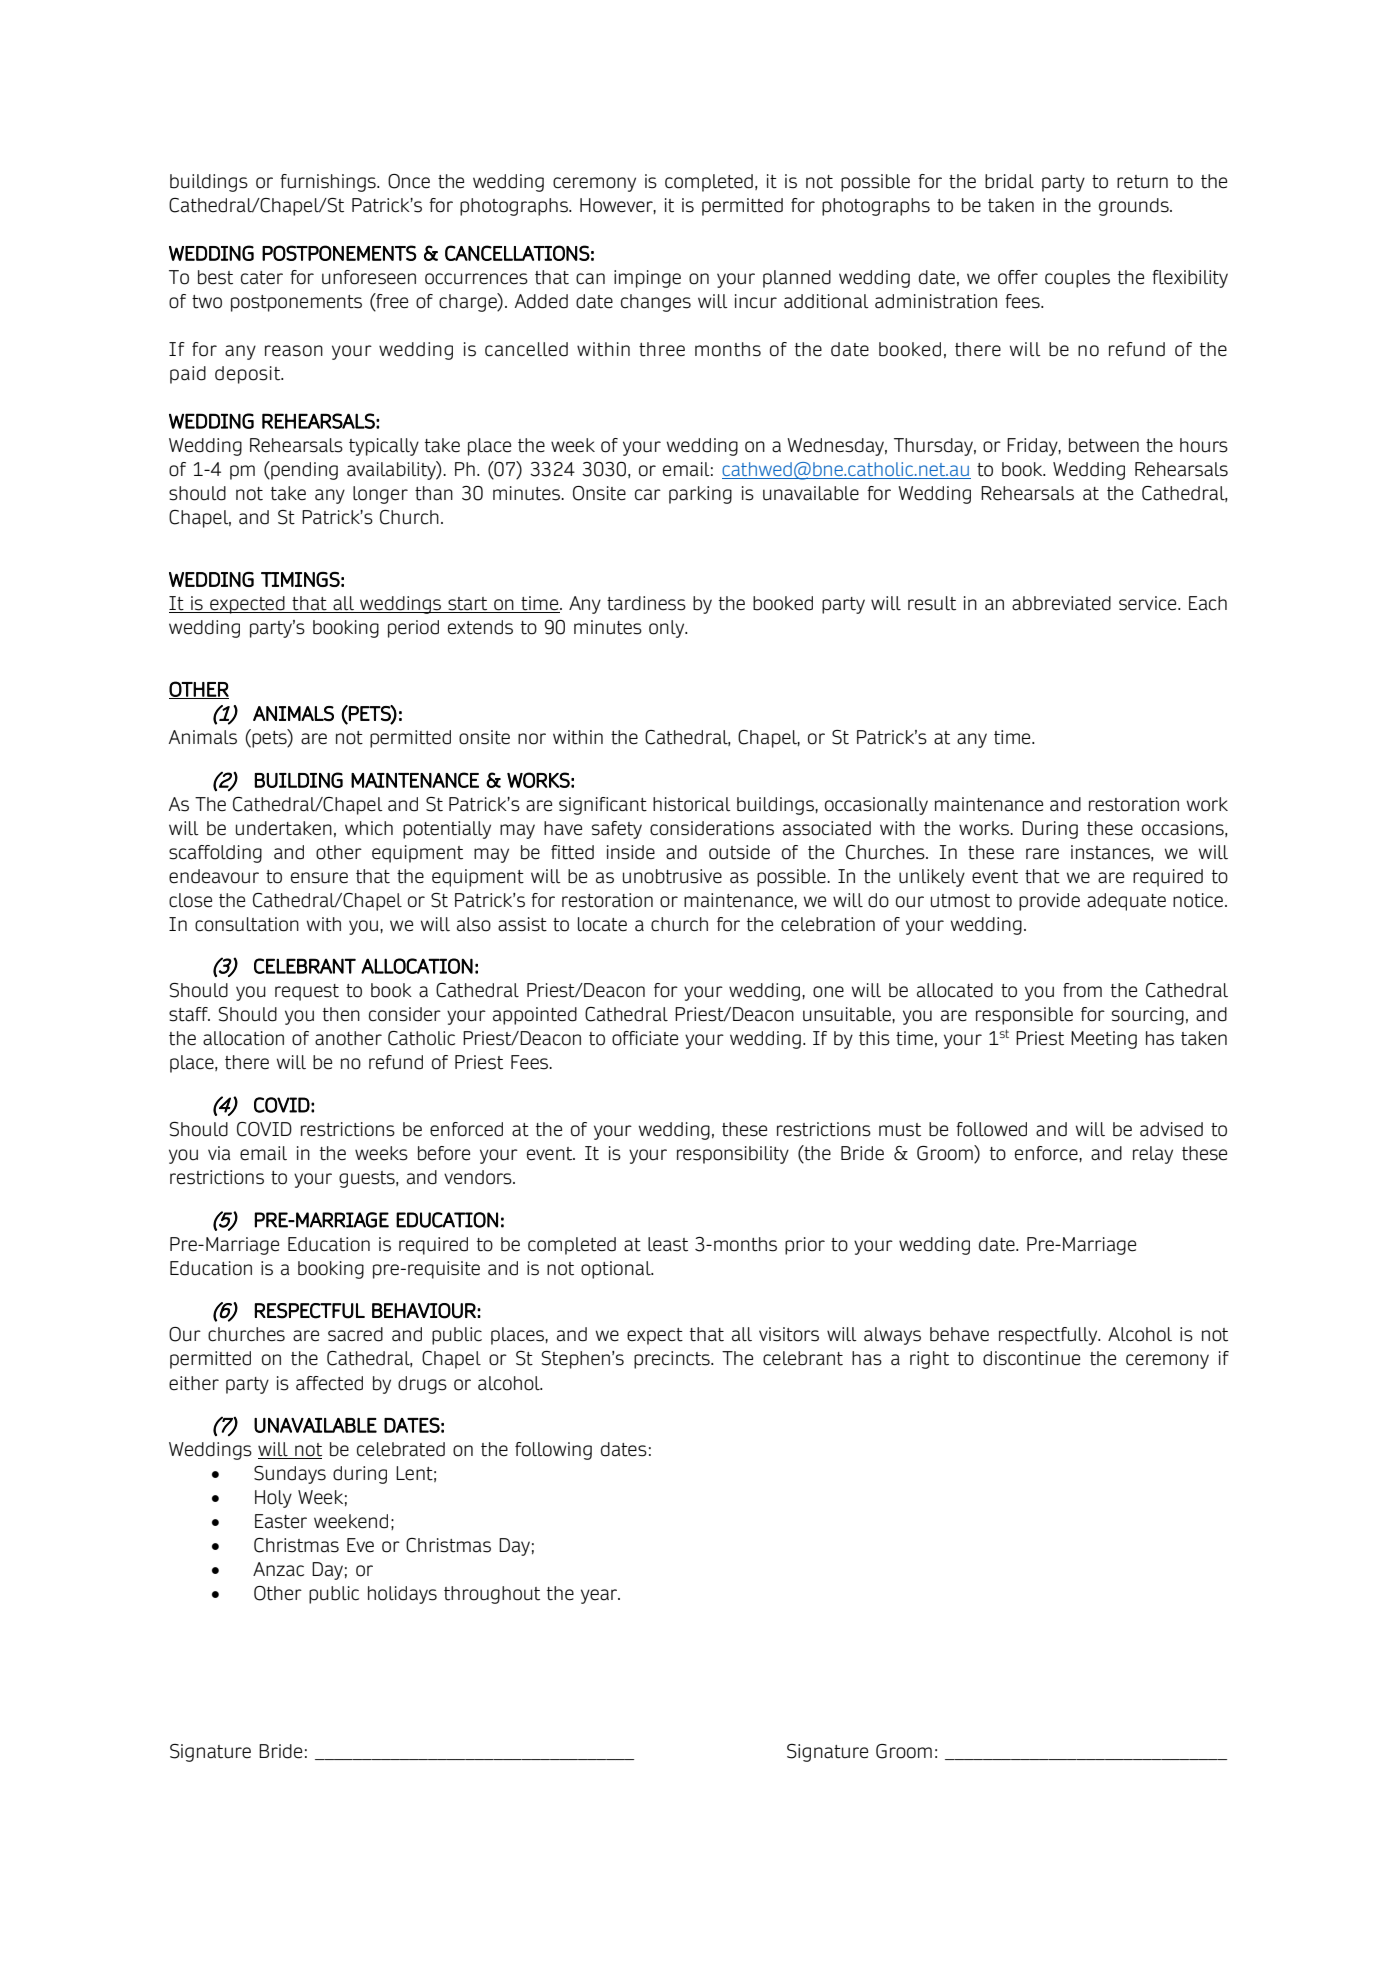  What do you see at coordinates (355, 1334) in the screenshot?
I see `sacred` at bounding box center [355, 1334].
